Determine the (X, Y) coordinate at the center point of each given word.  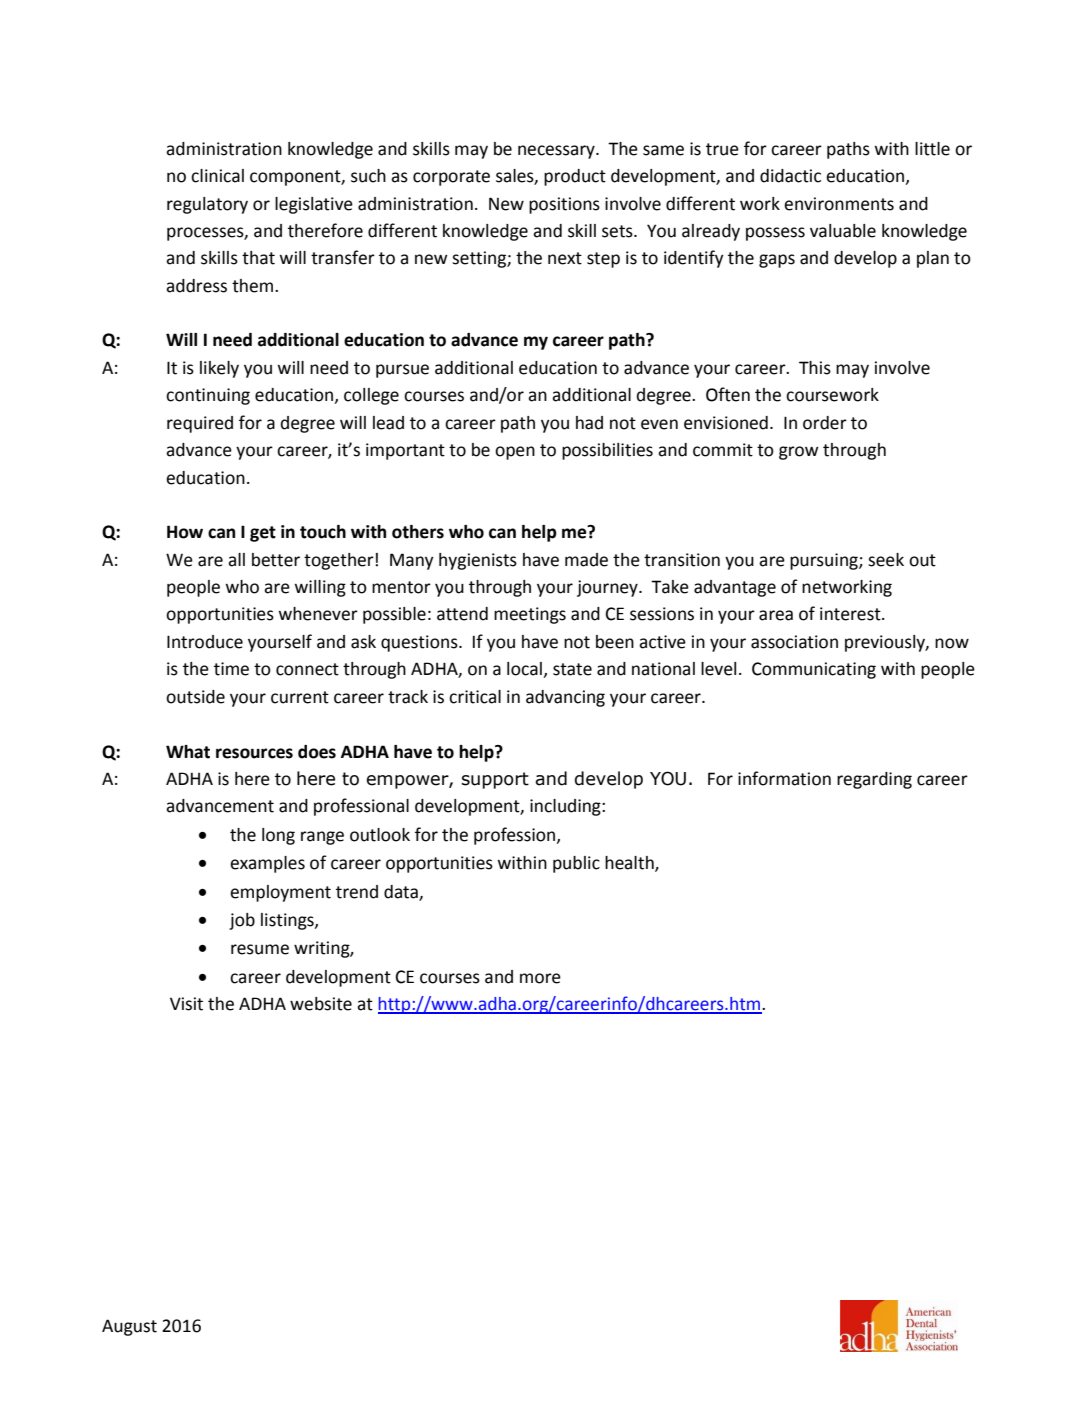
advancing (565, 698)
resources (254, 753)
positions (564, 205)
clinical (217, 176)
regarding (874, 780)
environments (839, 204)
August (129, 1327)
